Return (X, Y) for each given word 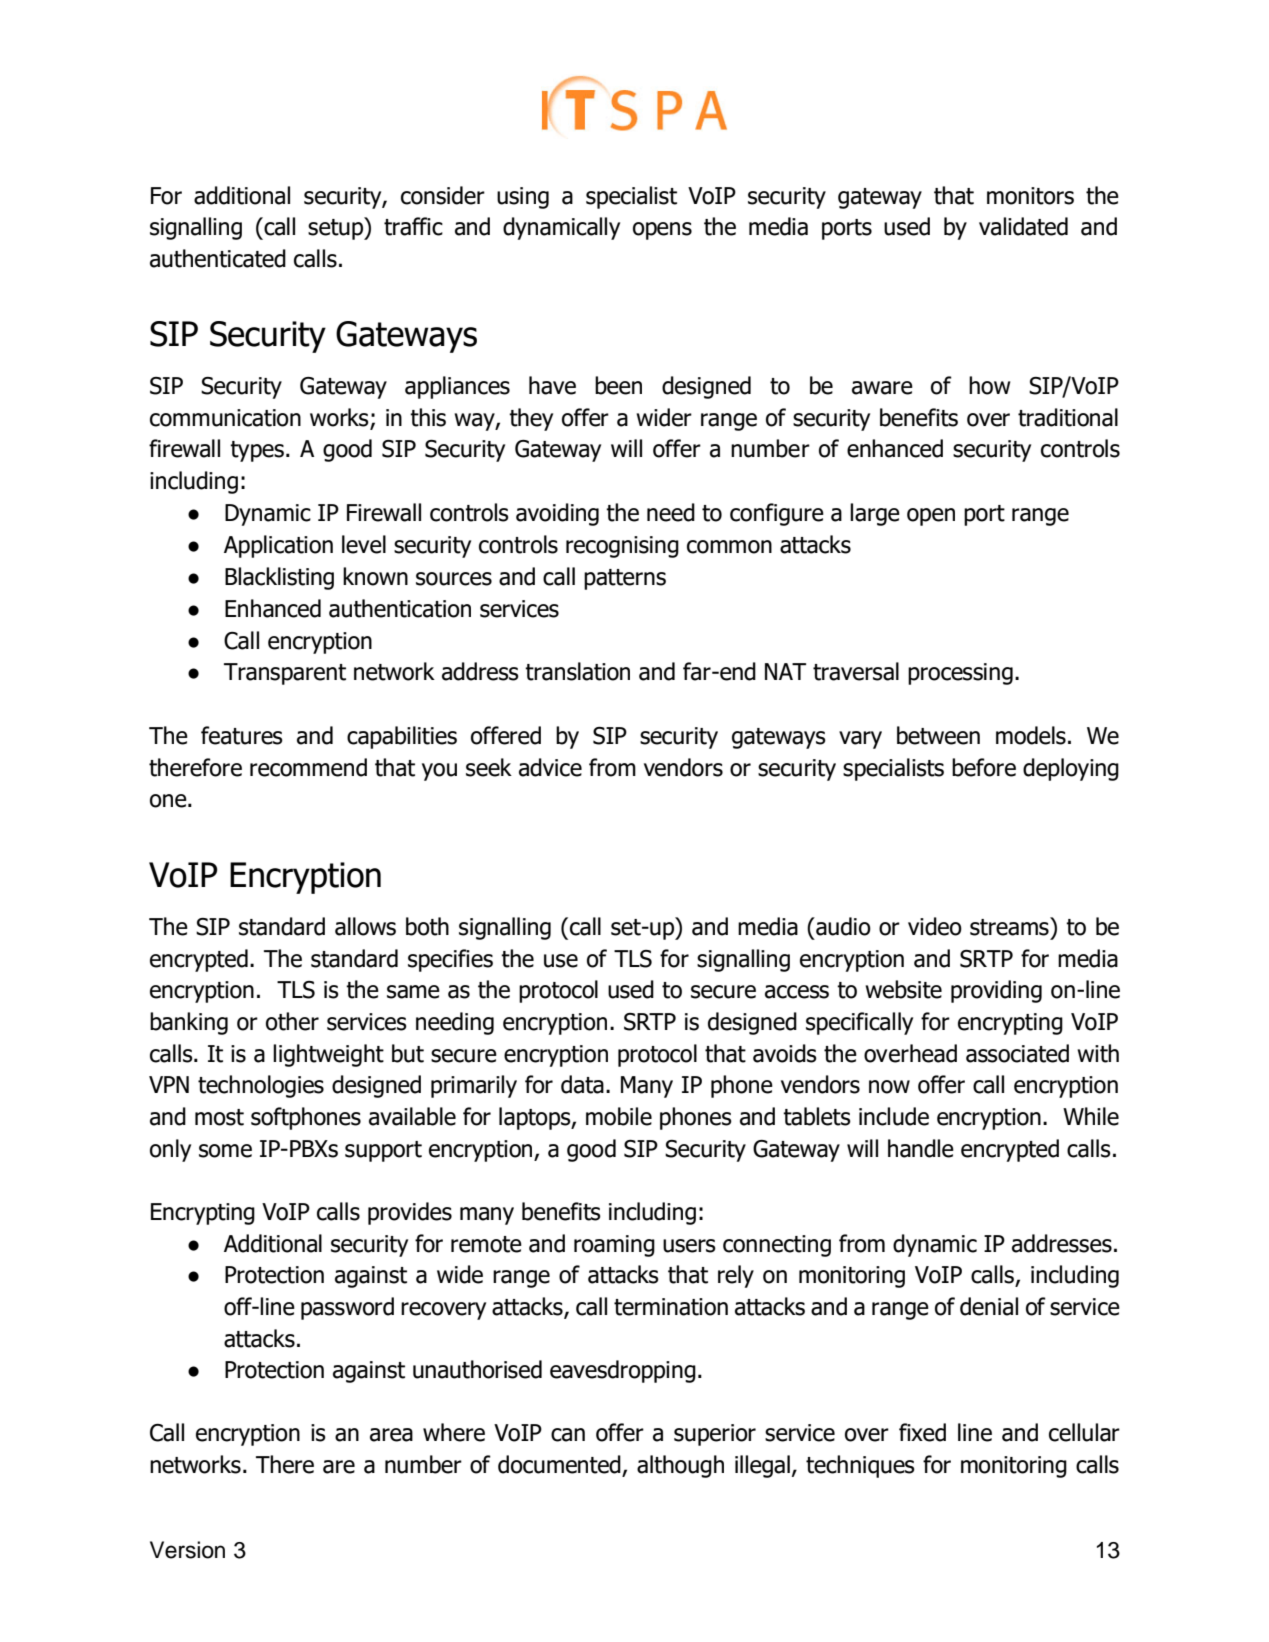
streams (1010, 926)
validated (1023, 226)
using (523, 198)
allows (365, 926)
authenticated (218, 258)
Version (187, 1550)
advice (550, 767)
